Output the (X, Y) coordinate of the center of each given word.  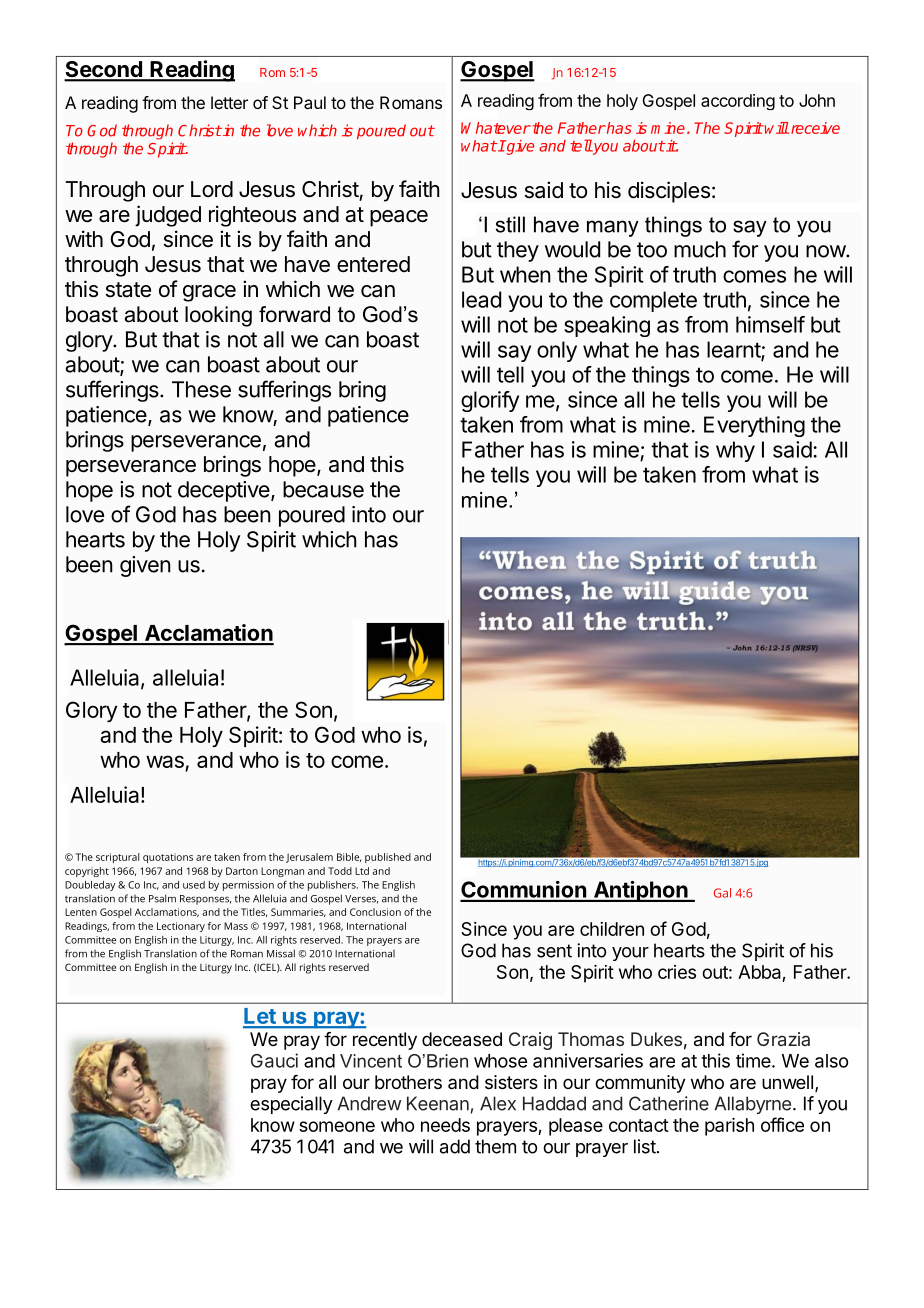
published (388, 858)
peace (399, 218)
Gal (722, 893)
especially (291, 1105)
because (323, 489)
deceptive (225, 491)
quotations (168, 858)
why (735, 451)
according (738, 102)
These (201, 389)
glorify (490, 401)
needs (445, 1125)
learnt (734, 350)
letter (229, 102)
